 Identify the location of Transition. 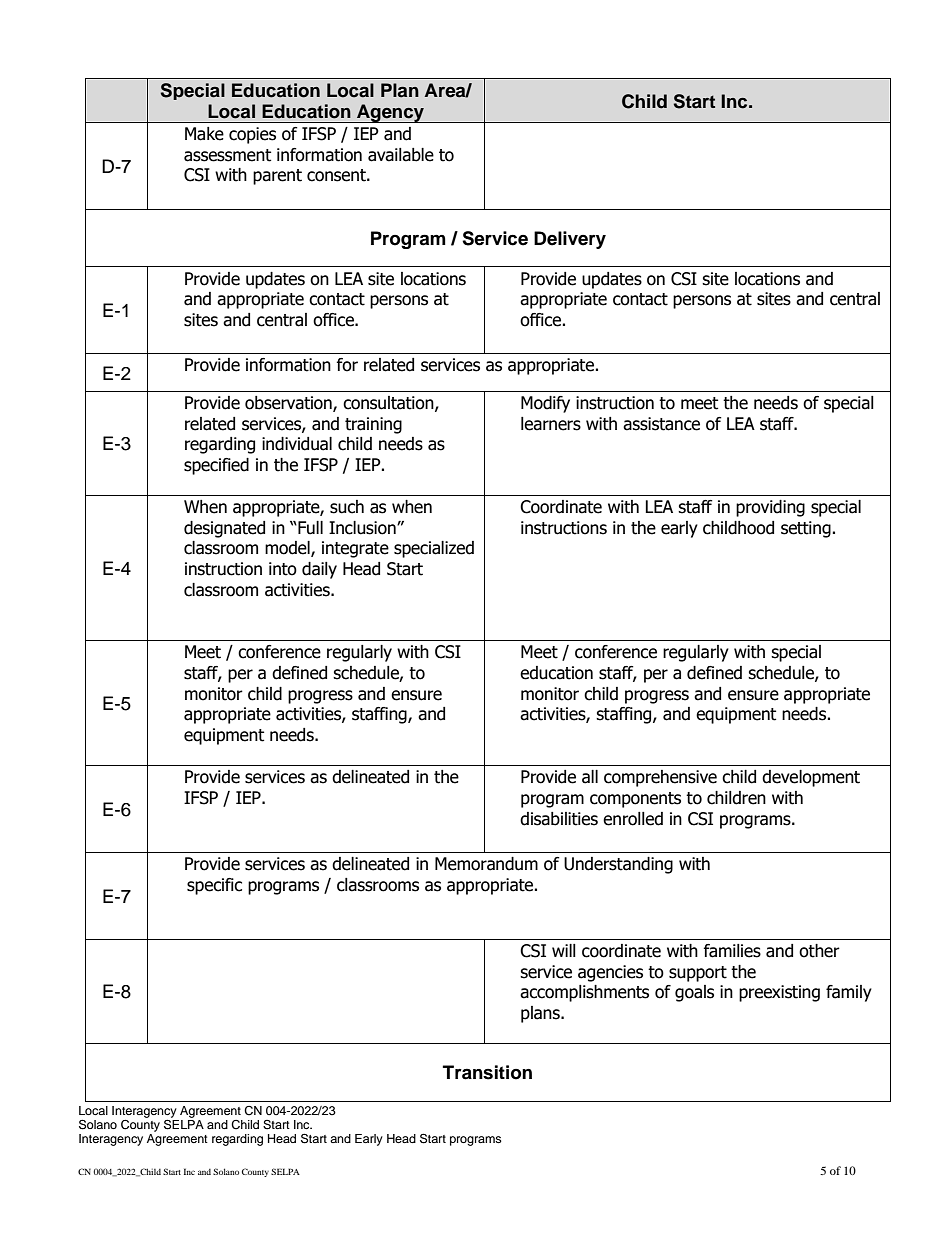
(487, 1072).
